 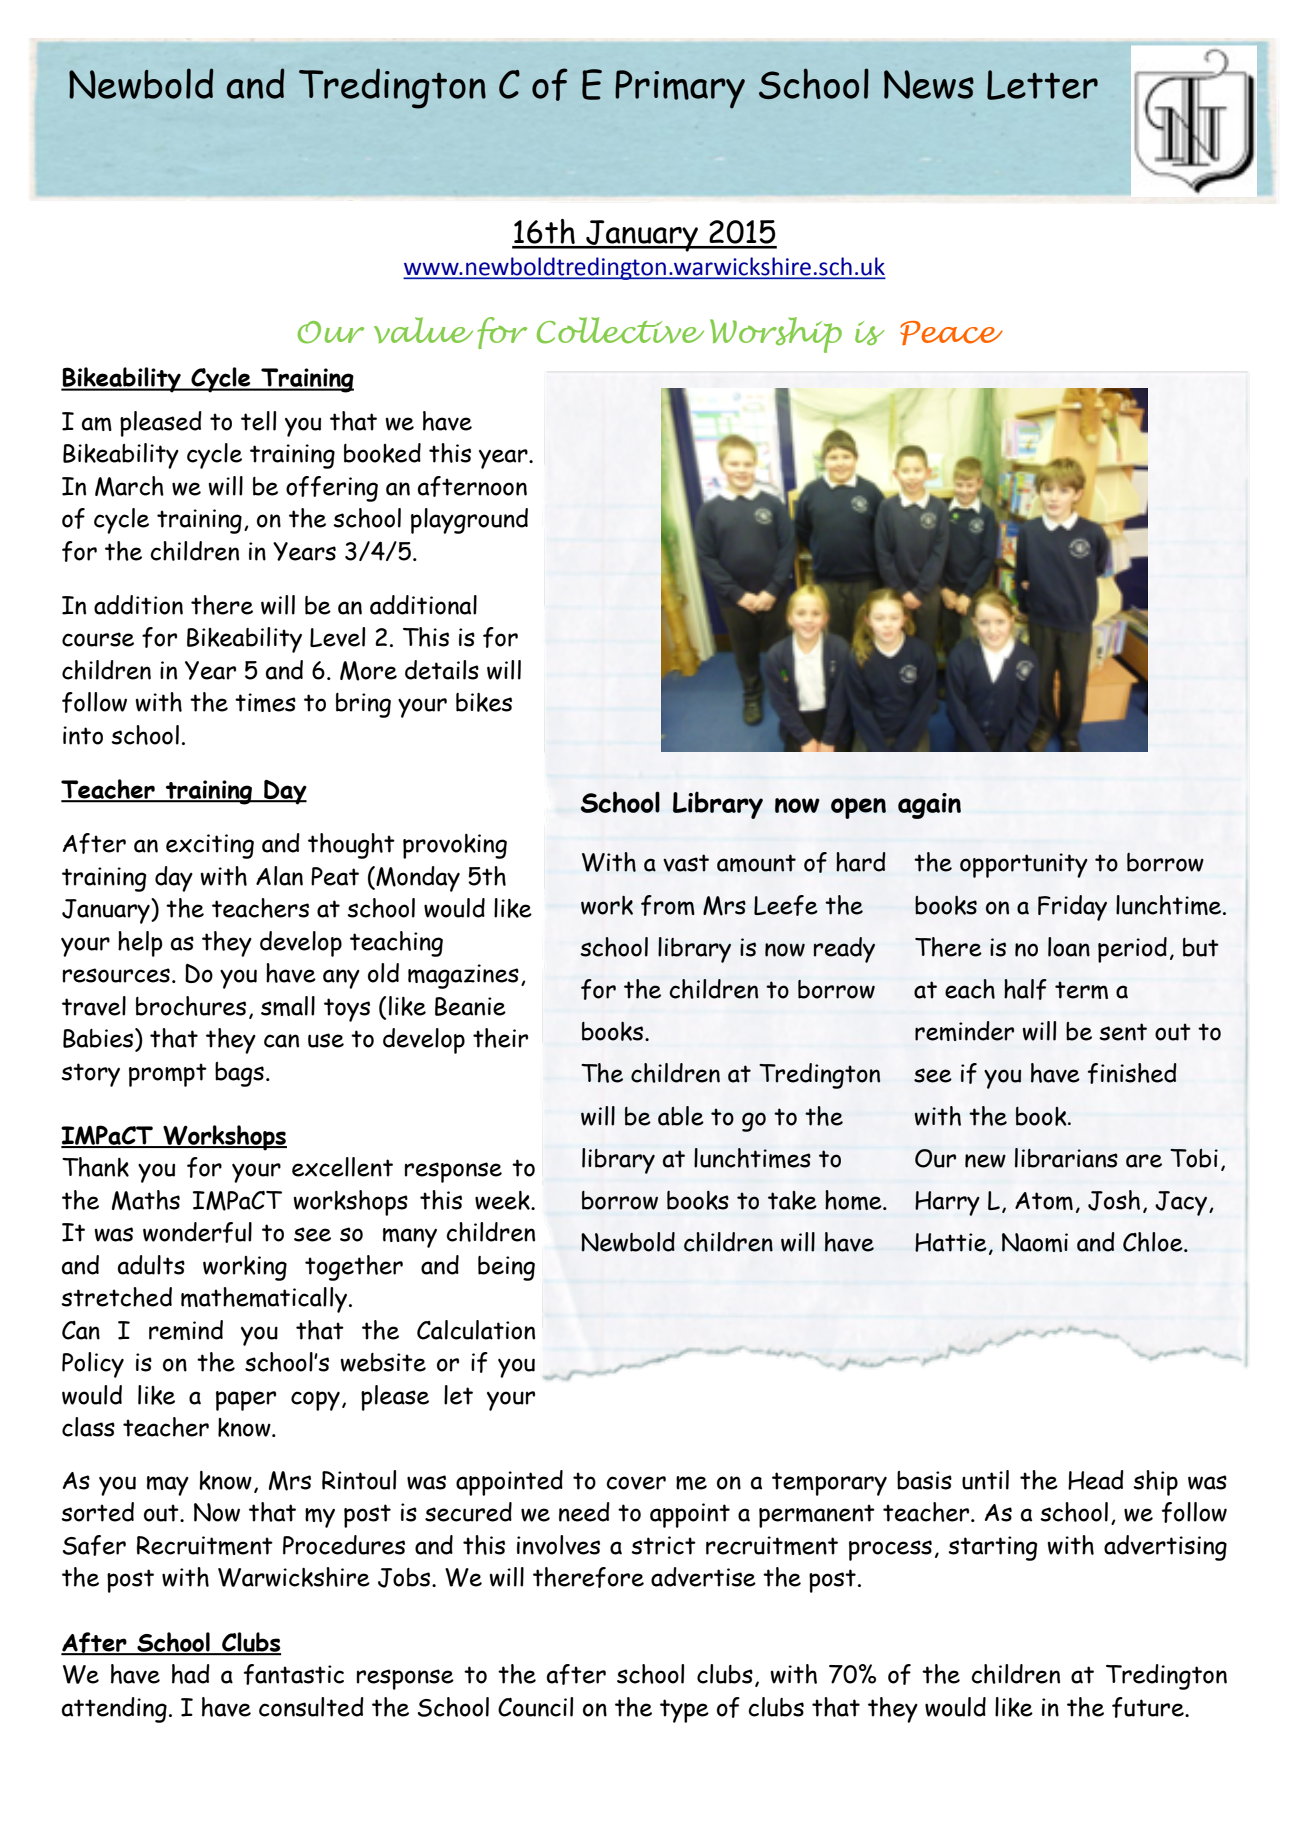 I want to click on again, so click(x=929, y=806).
